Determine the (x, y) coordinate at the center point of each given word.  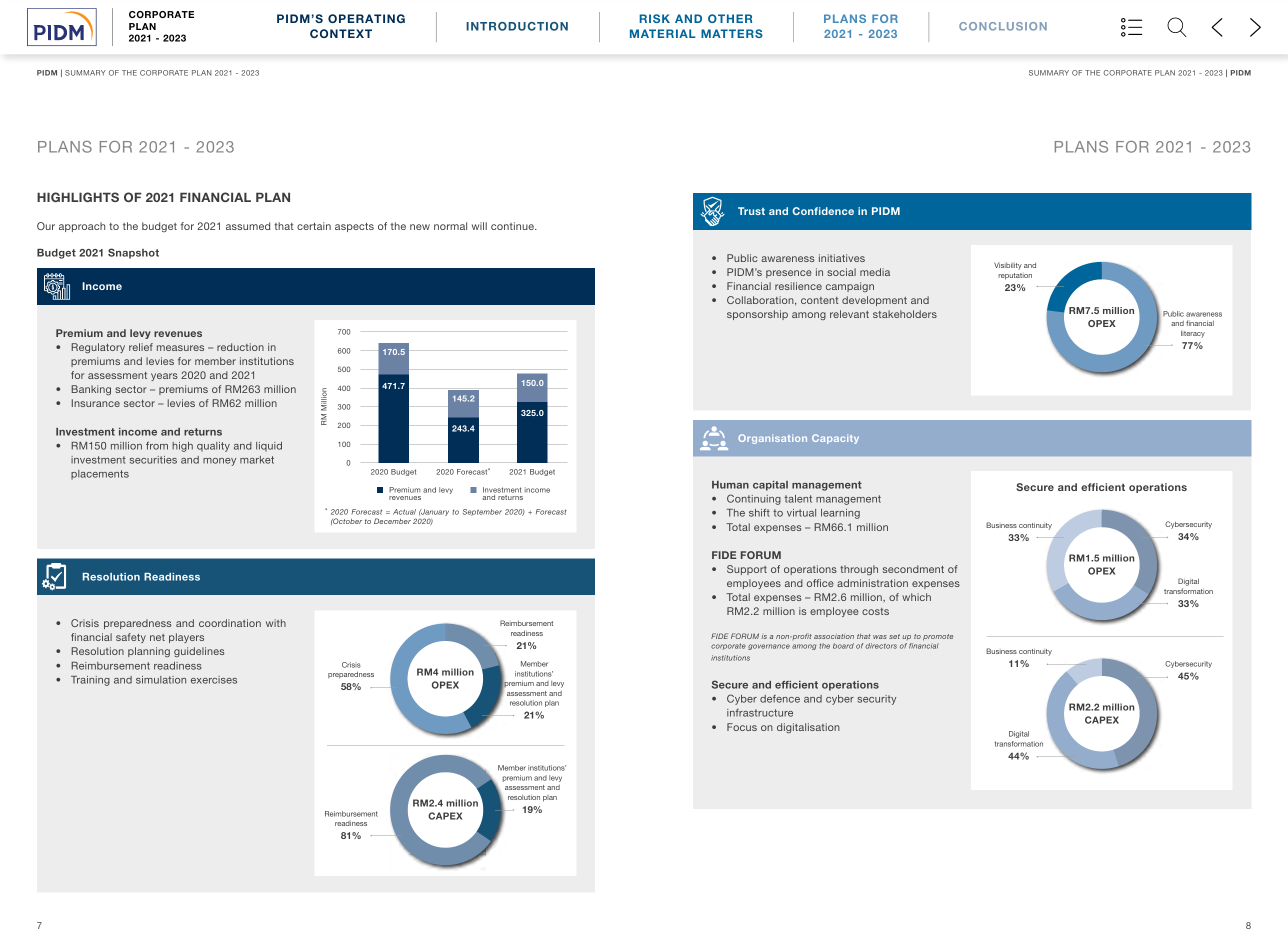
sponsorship (757, 315)
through (859, 570)
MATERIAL (663, 33)
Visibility (1008, 266)
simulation (161, 680)
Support (747, 570)
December (392, 521)
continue (513, 226)
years (164, 377)
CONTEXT (341, 33)
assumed (248, 226)
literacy (1193, 334)
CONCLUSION (1003, 26)
